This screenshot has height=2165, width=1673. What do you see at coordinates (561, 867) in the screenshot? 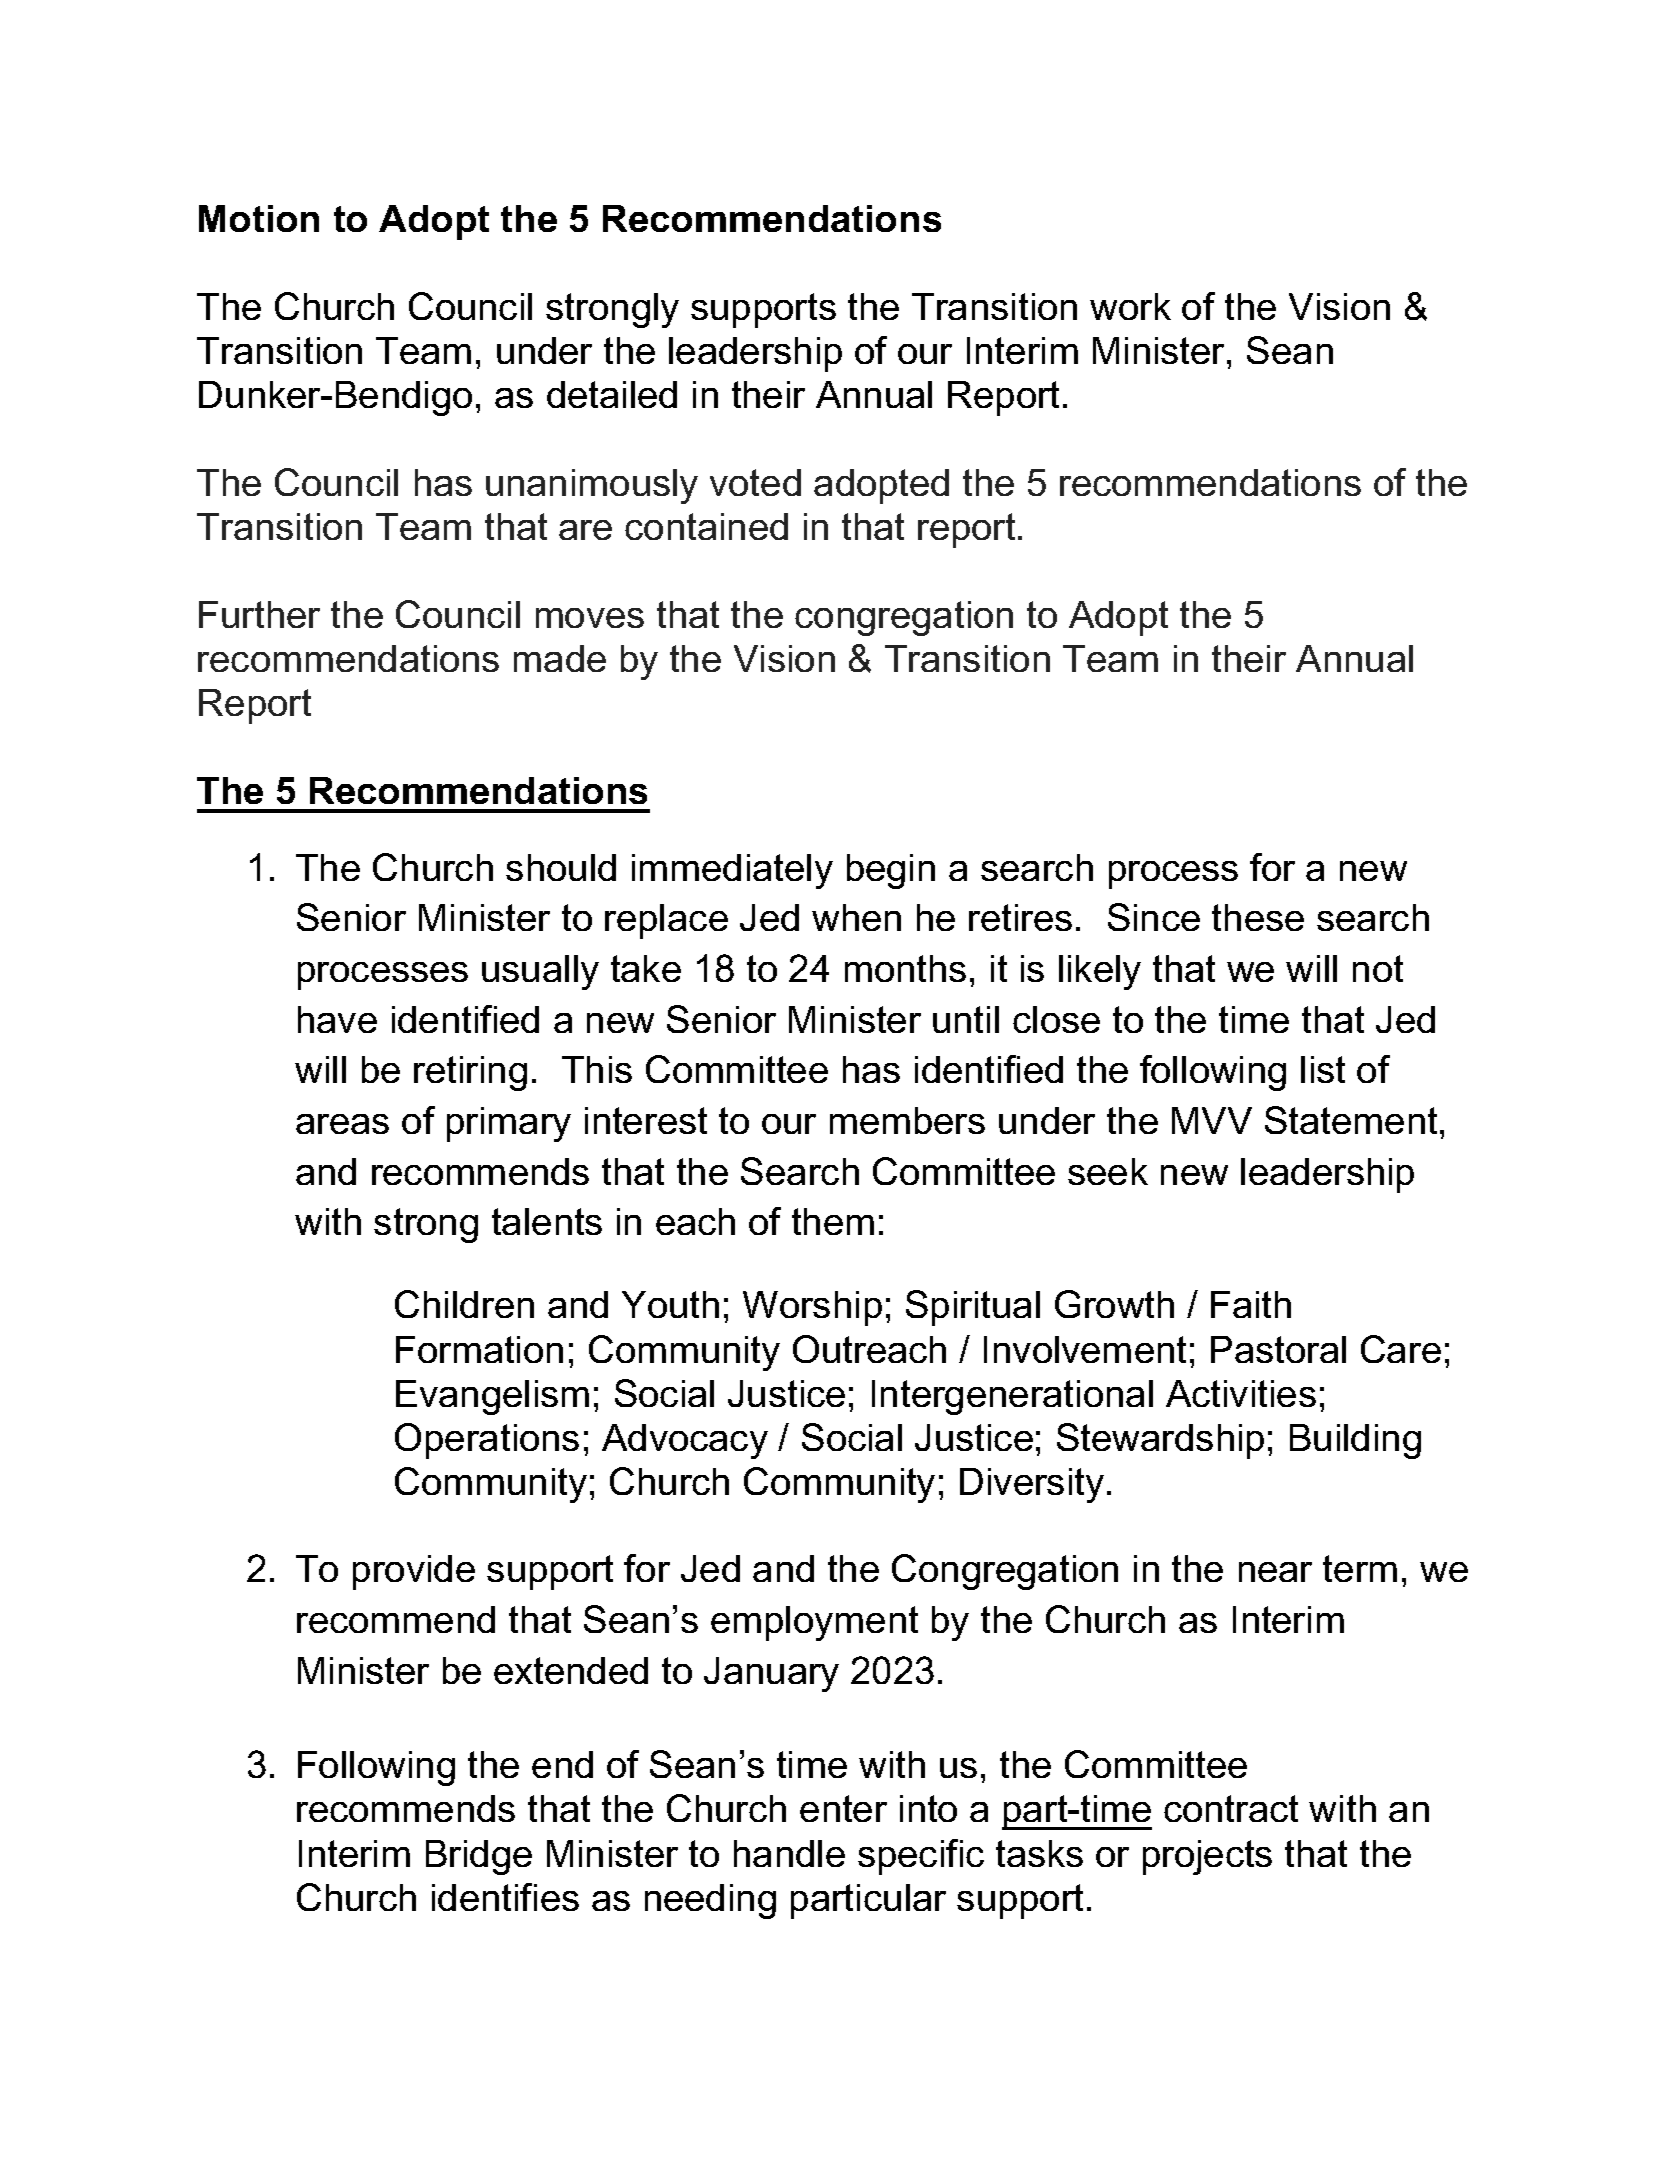
I see `should` at bounding box center [561, 867].
